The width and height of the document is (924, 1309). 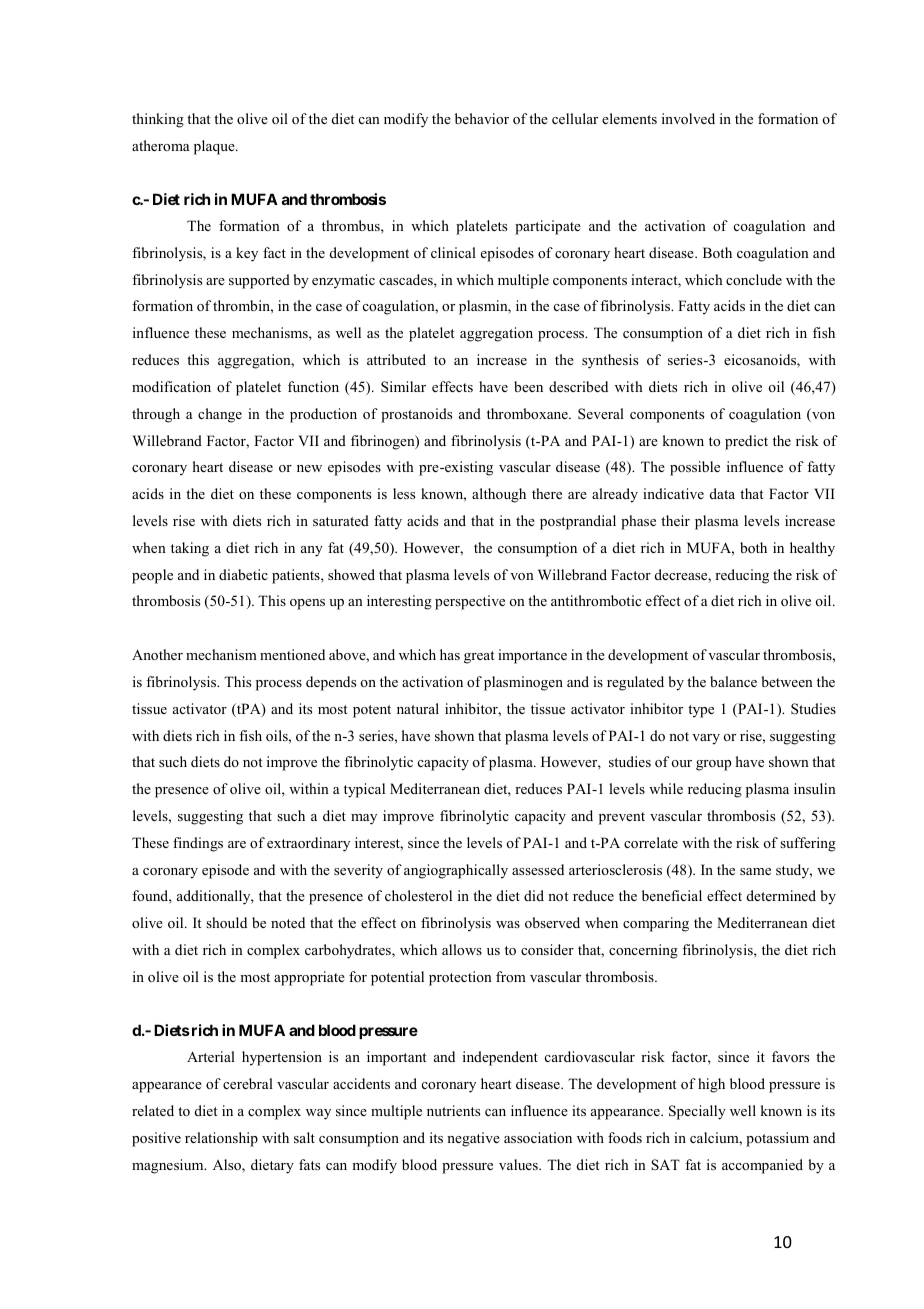 I want to click on behavior, so click(x=482, y=118).
